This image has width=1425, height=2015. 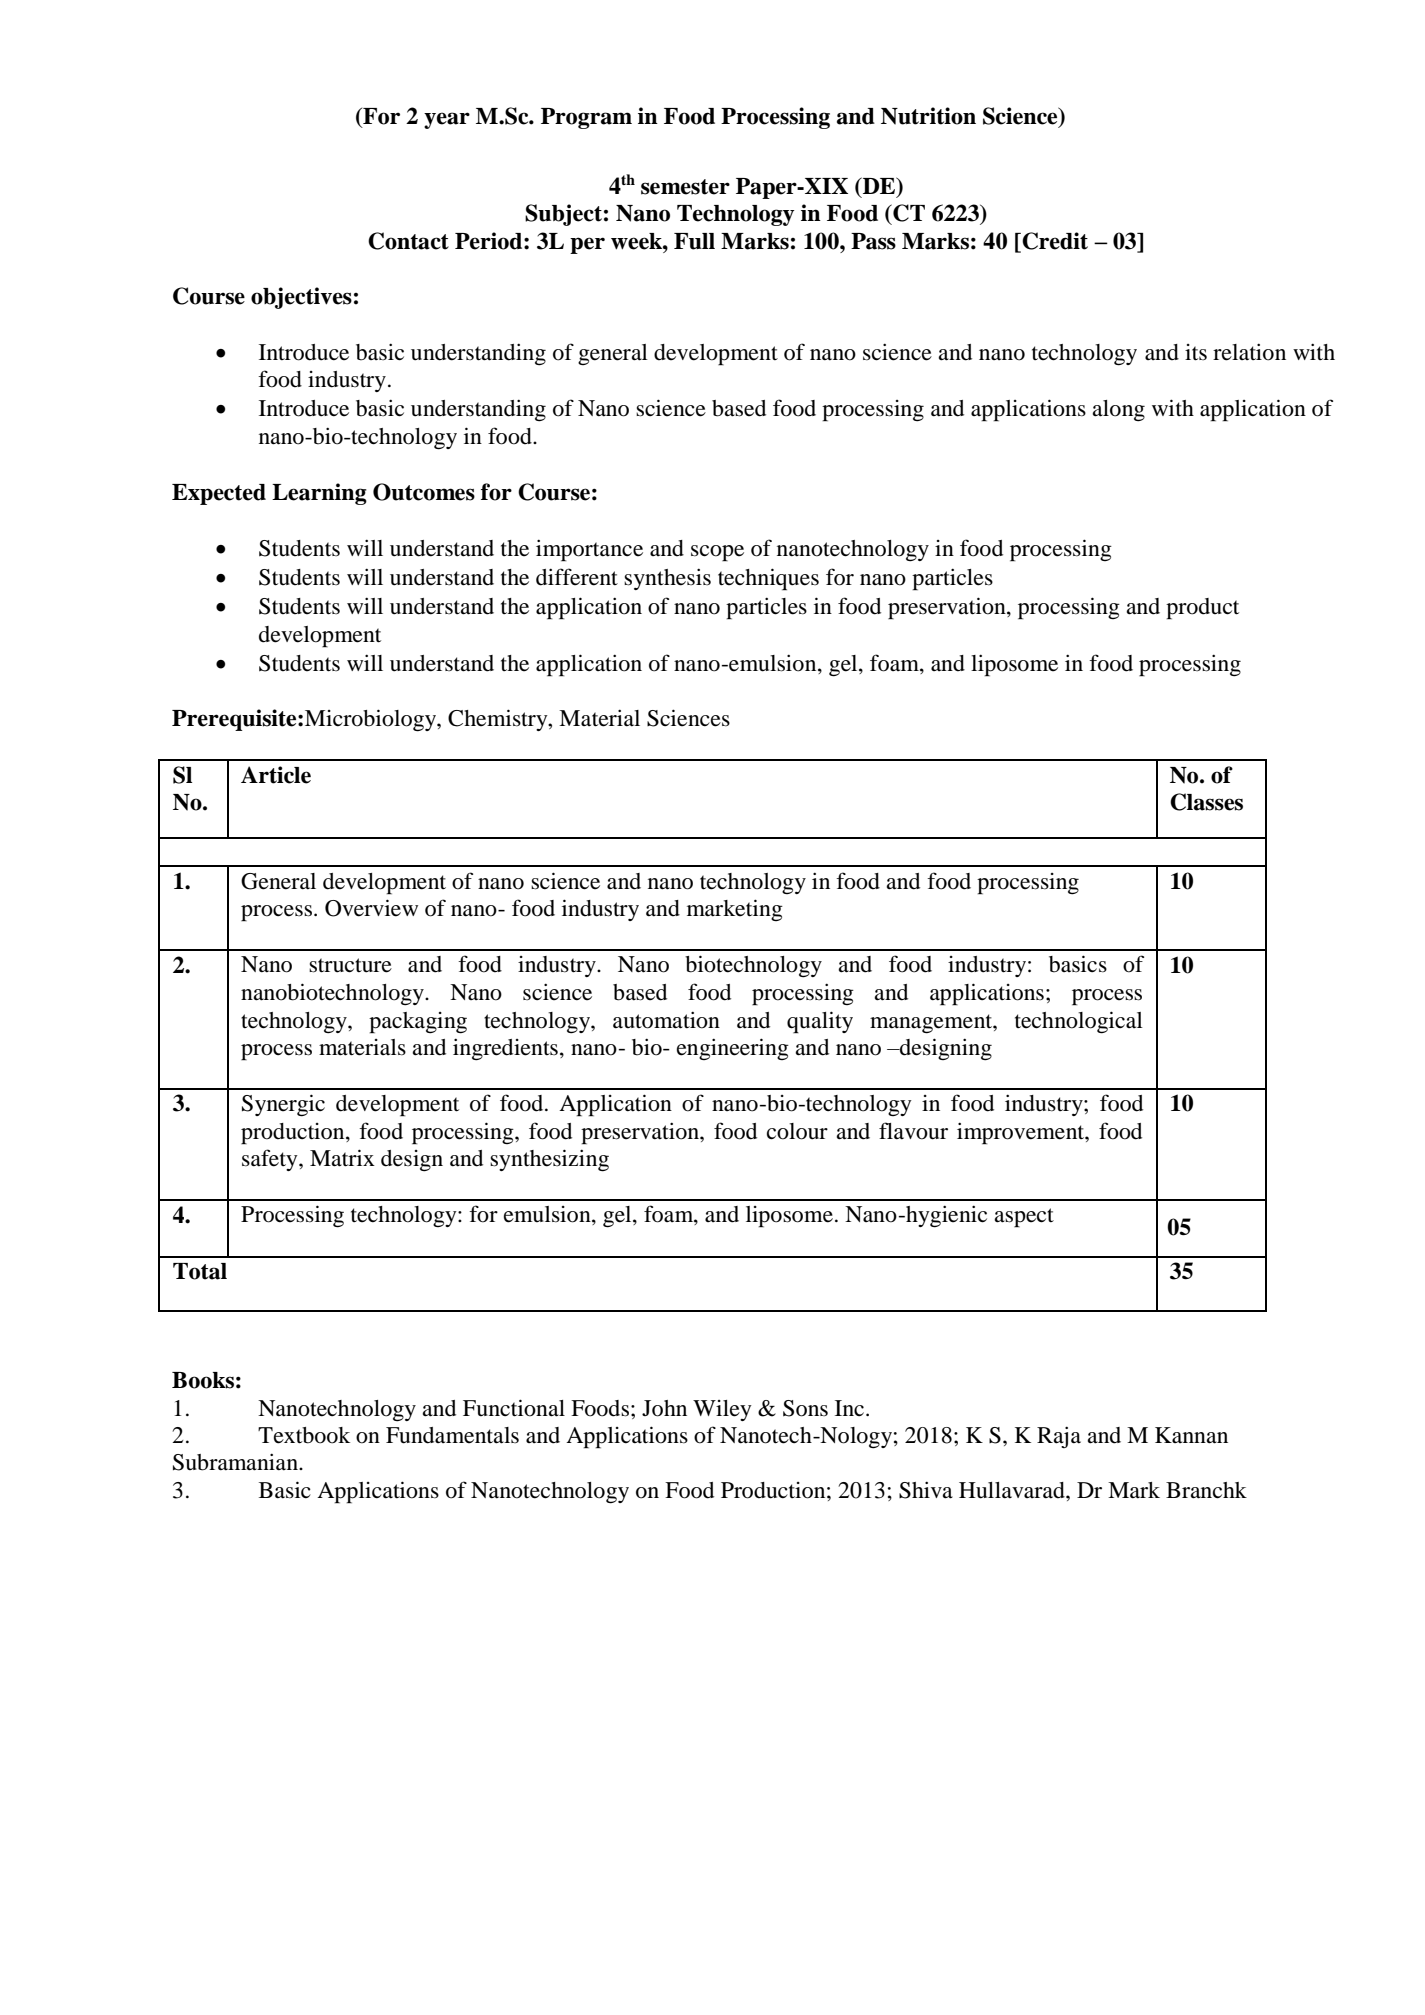 What do you see at coordinates (319, 494) in the image?
I see `Learning` at bounding box center [319, 494].
